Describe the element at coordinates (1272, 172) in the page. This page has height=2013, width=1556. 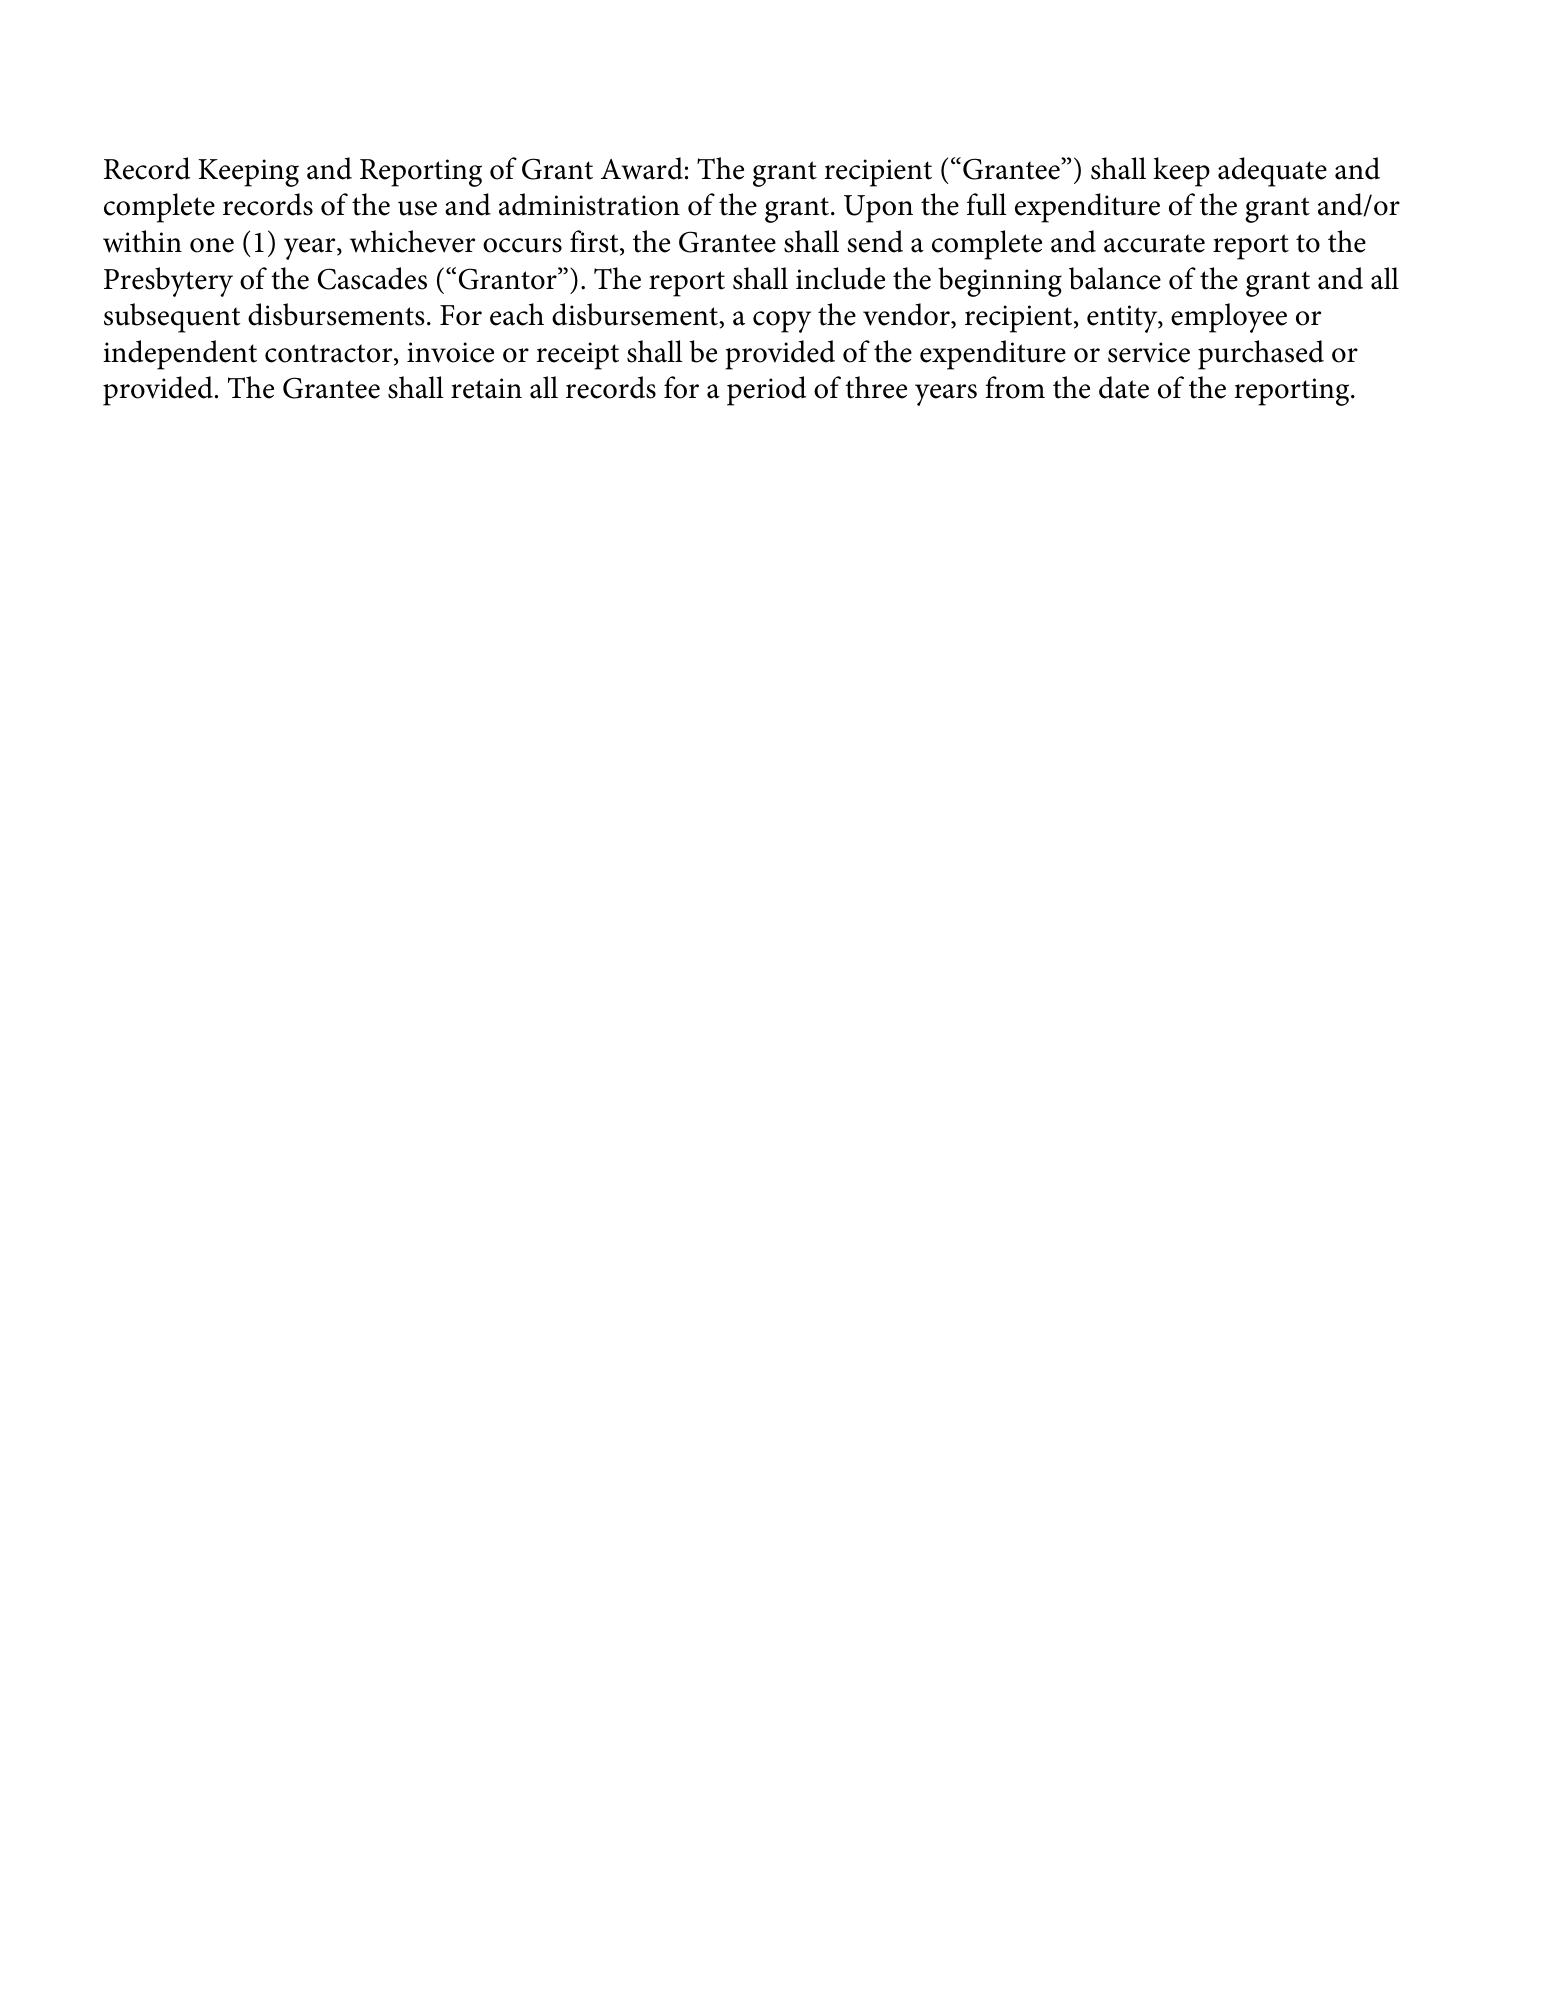
I see `adequate` at that location.
